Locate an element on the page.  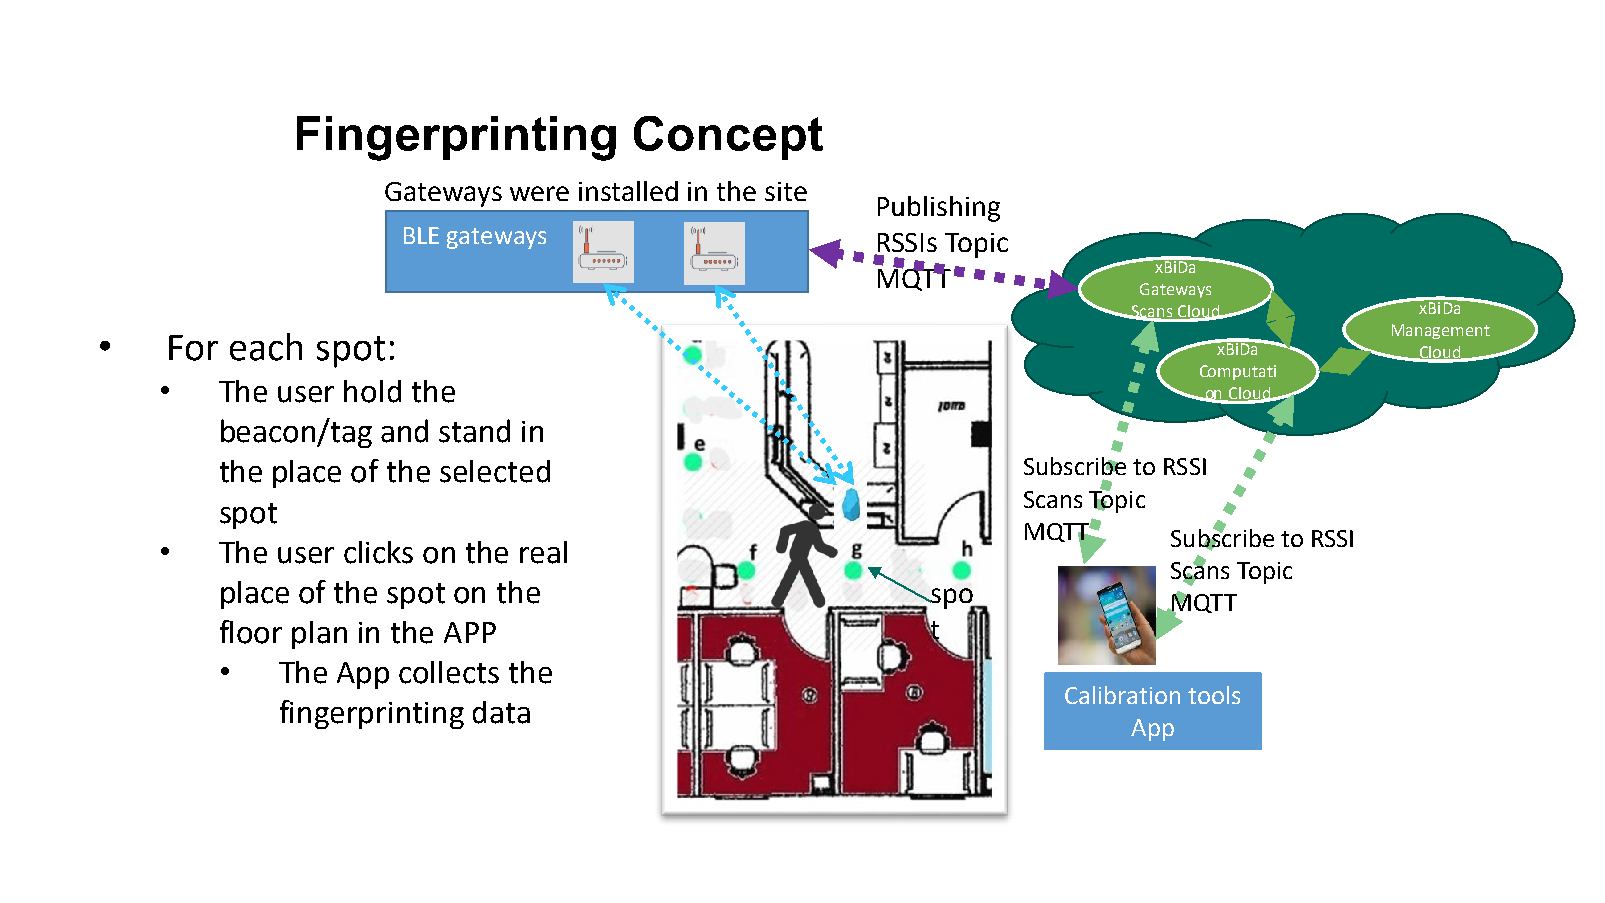
Publishing is located at coordinates (939, 209).
